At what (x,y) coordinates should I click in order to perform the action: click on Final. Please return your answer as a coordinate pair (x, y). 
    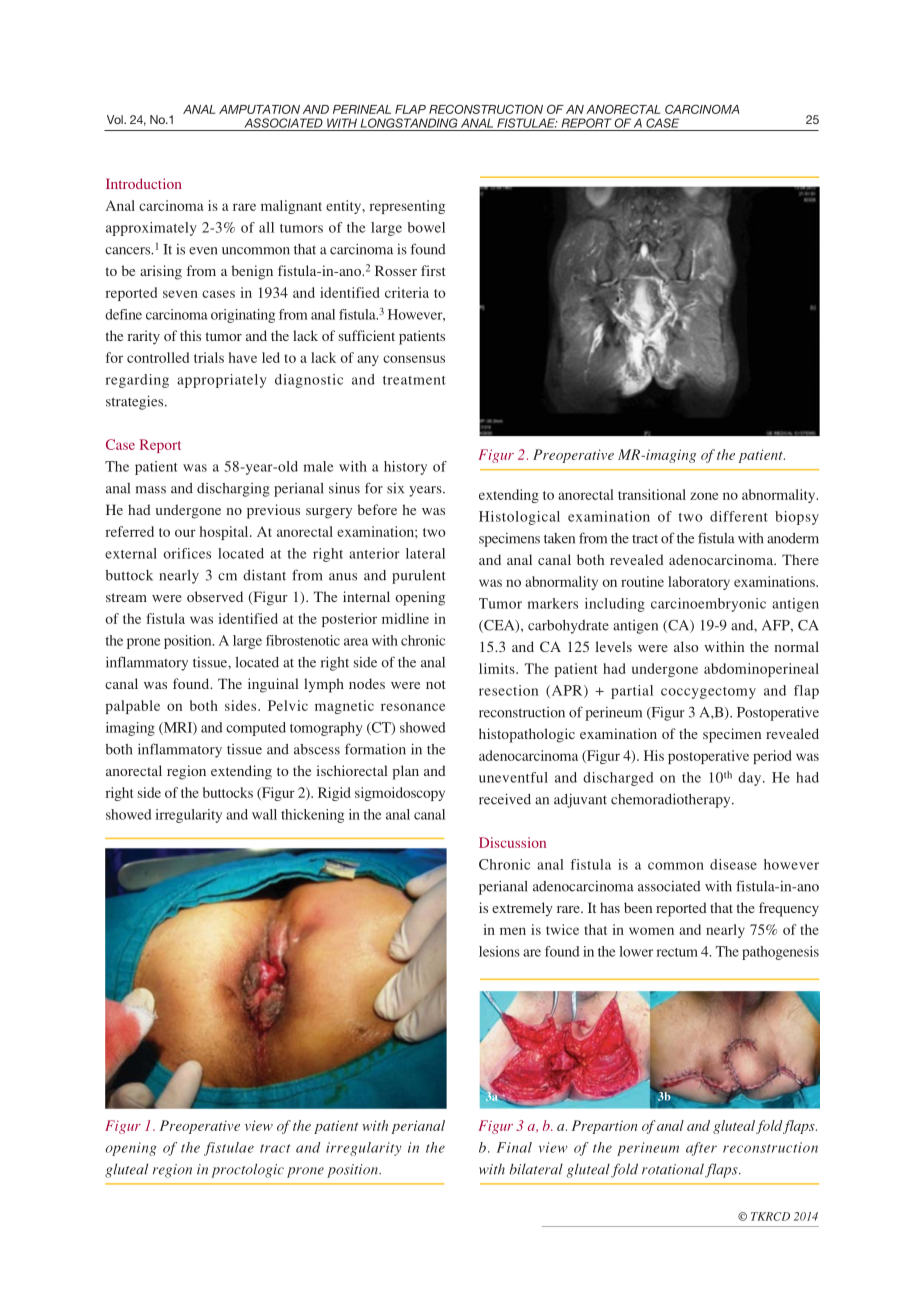
    Looking at the image, I should click on (514, 1147).
